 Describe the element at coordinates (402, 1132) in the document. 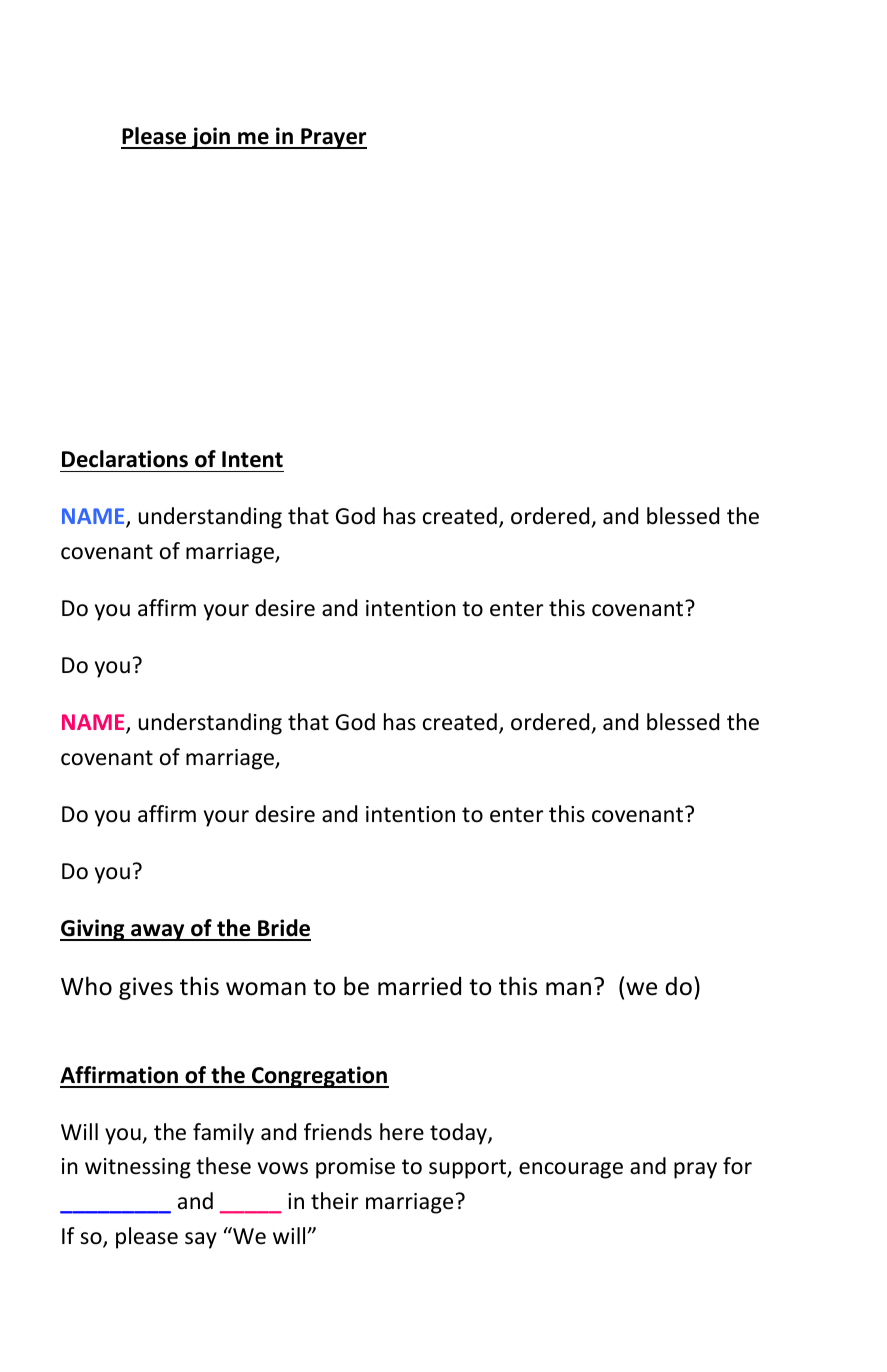

I see `here` at that location.
